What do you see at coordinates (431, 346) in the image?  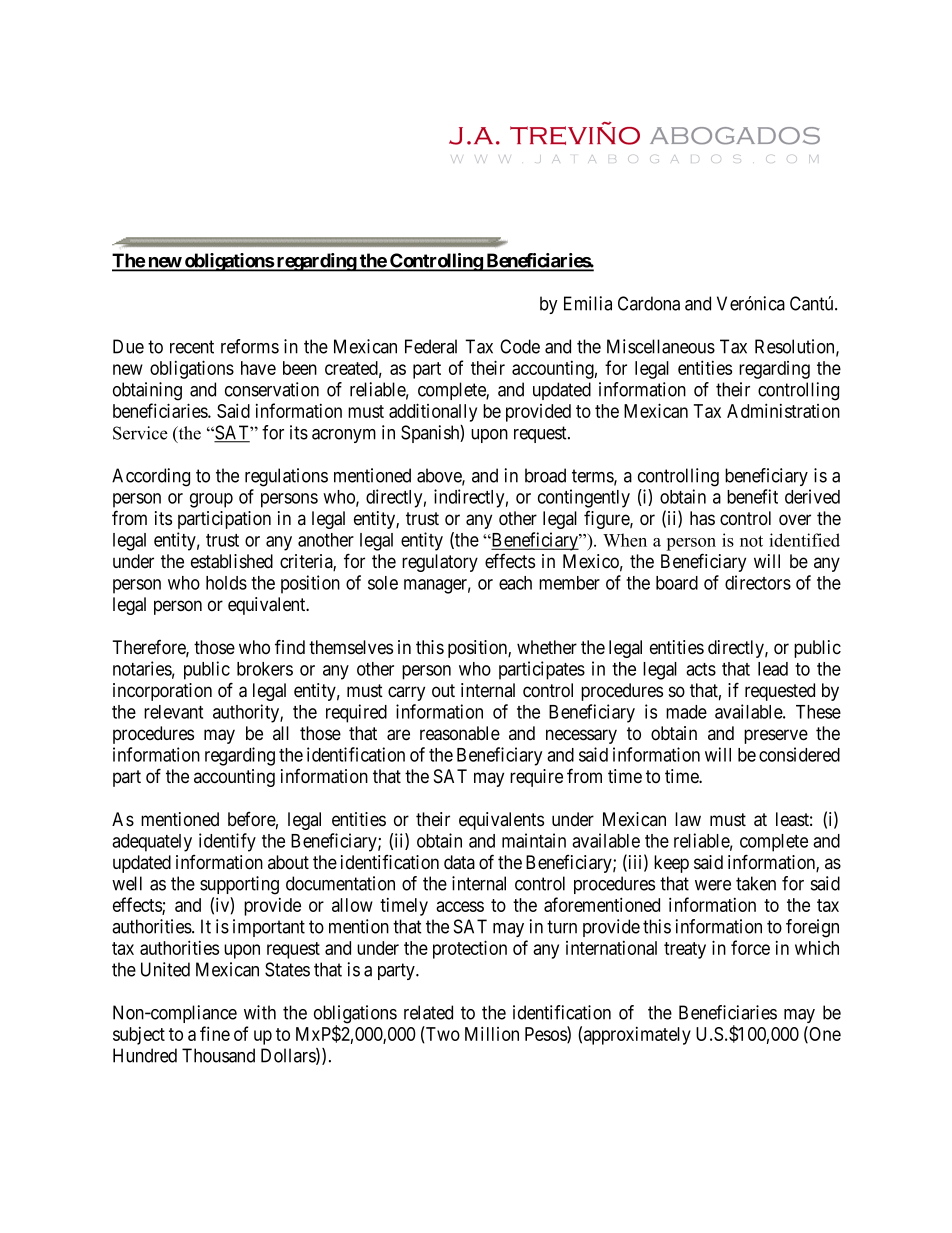 I see `Federal` at bounding box center [431, 346].
